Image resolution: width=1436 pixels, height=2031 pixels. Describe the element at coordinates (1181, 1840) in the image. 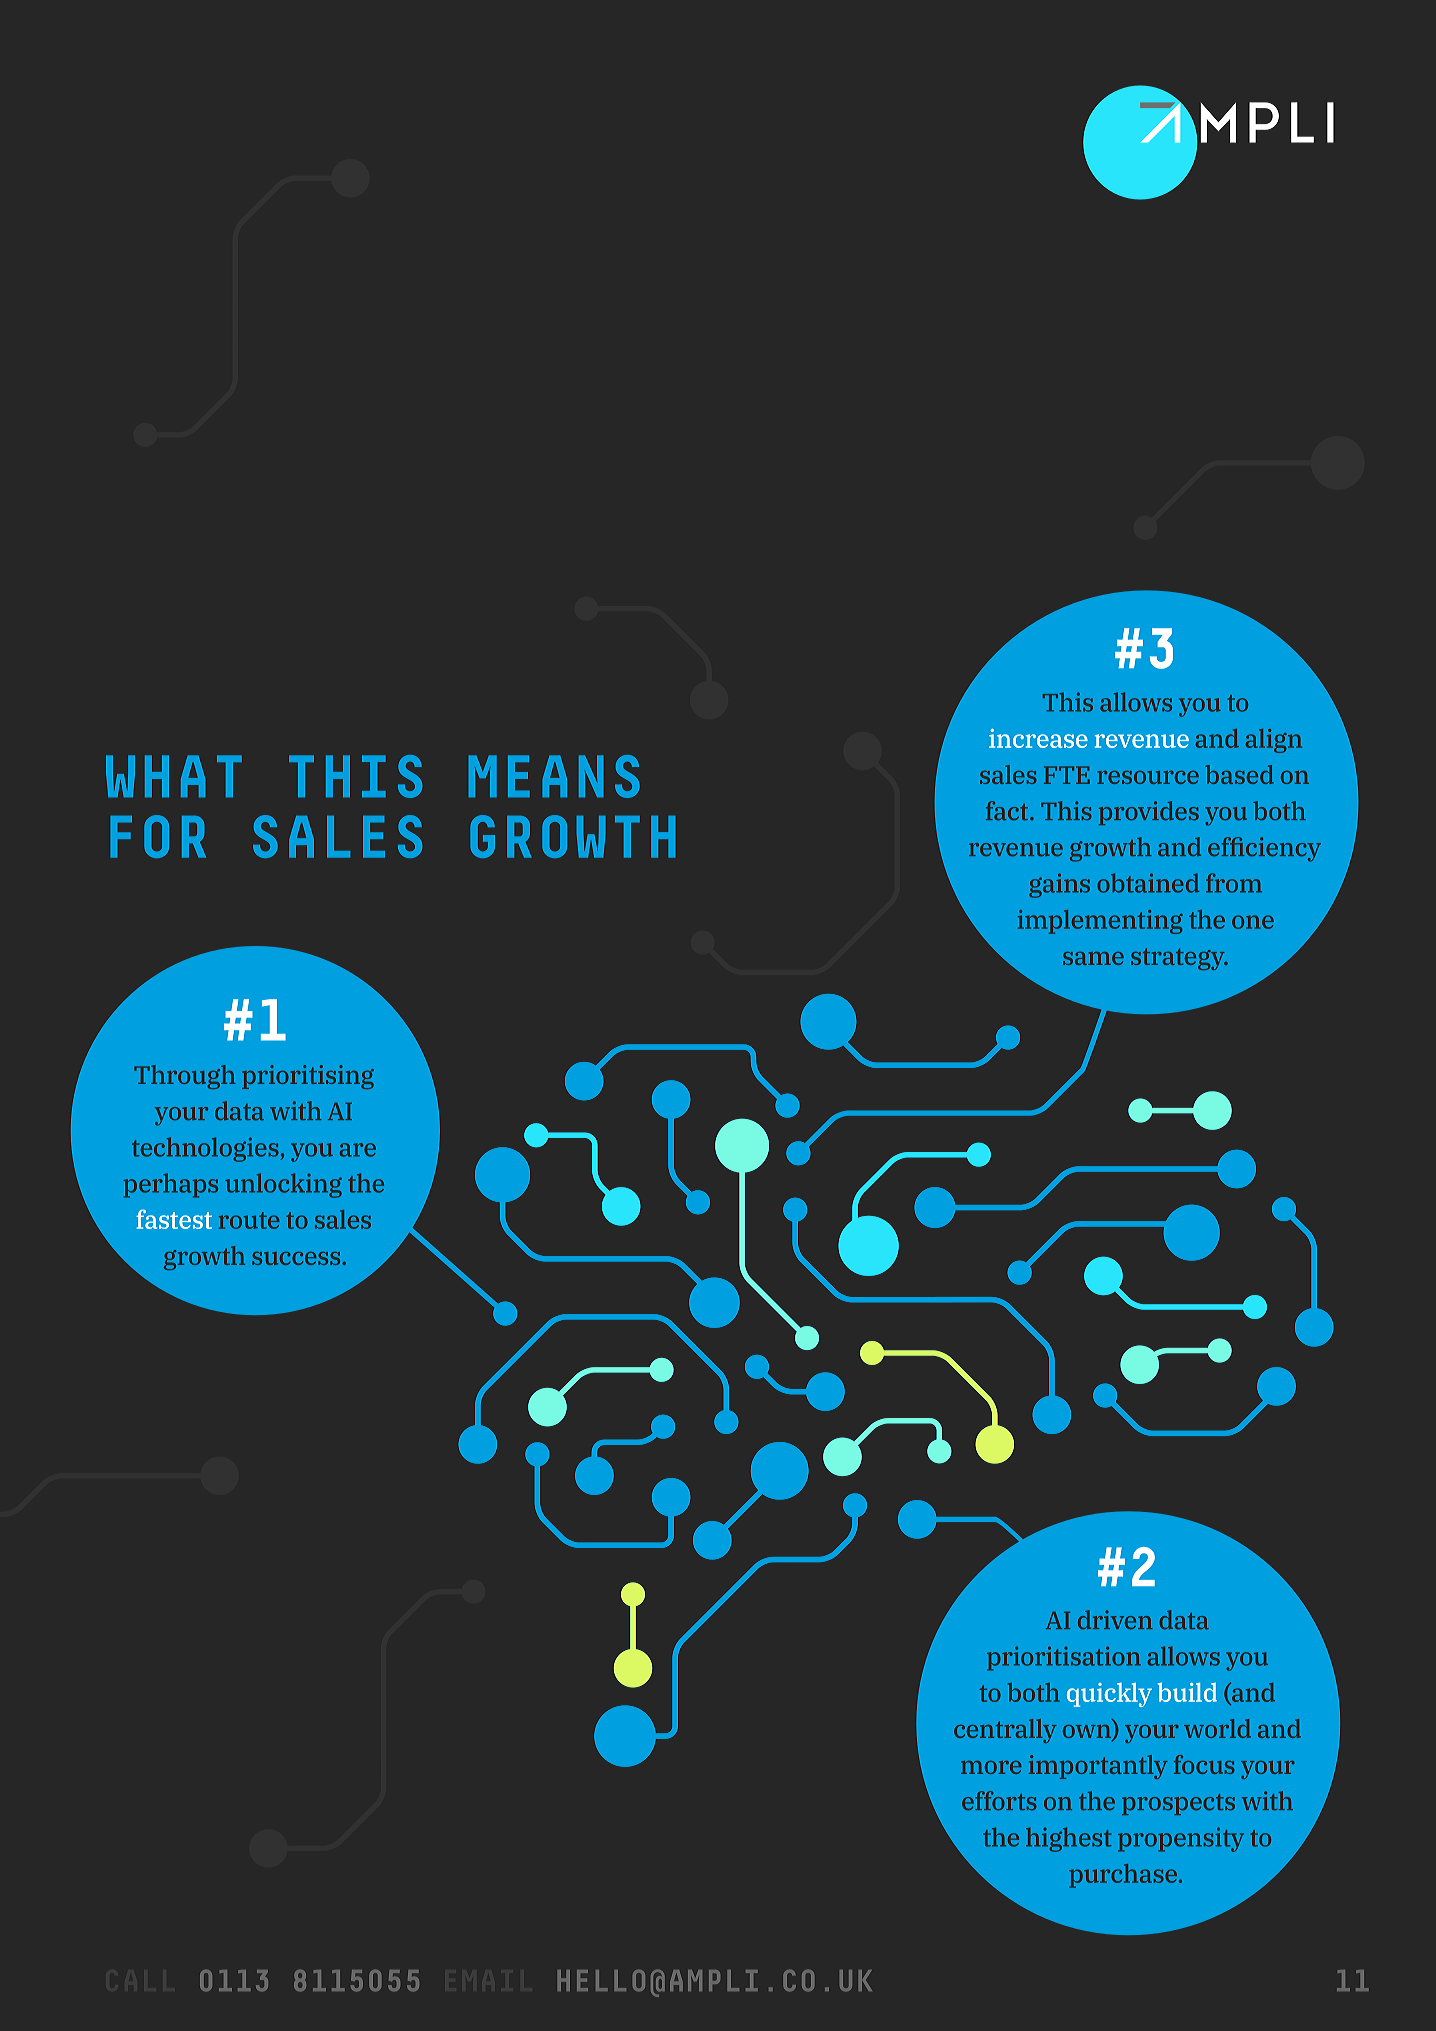

I see `propensity` at that location.
